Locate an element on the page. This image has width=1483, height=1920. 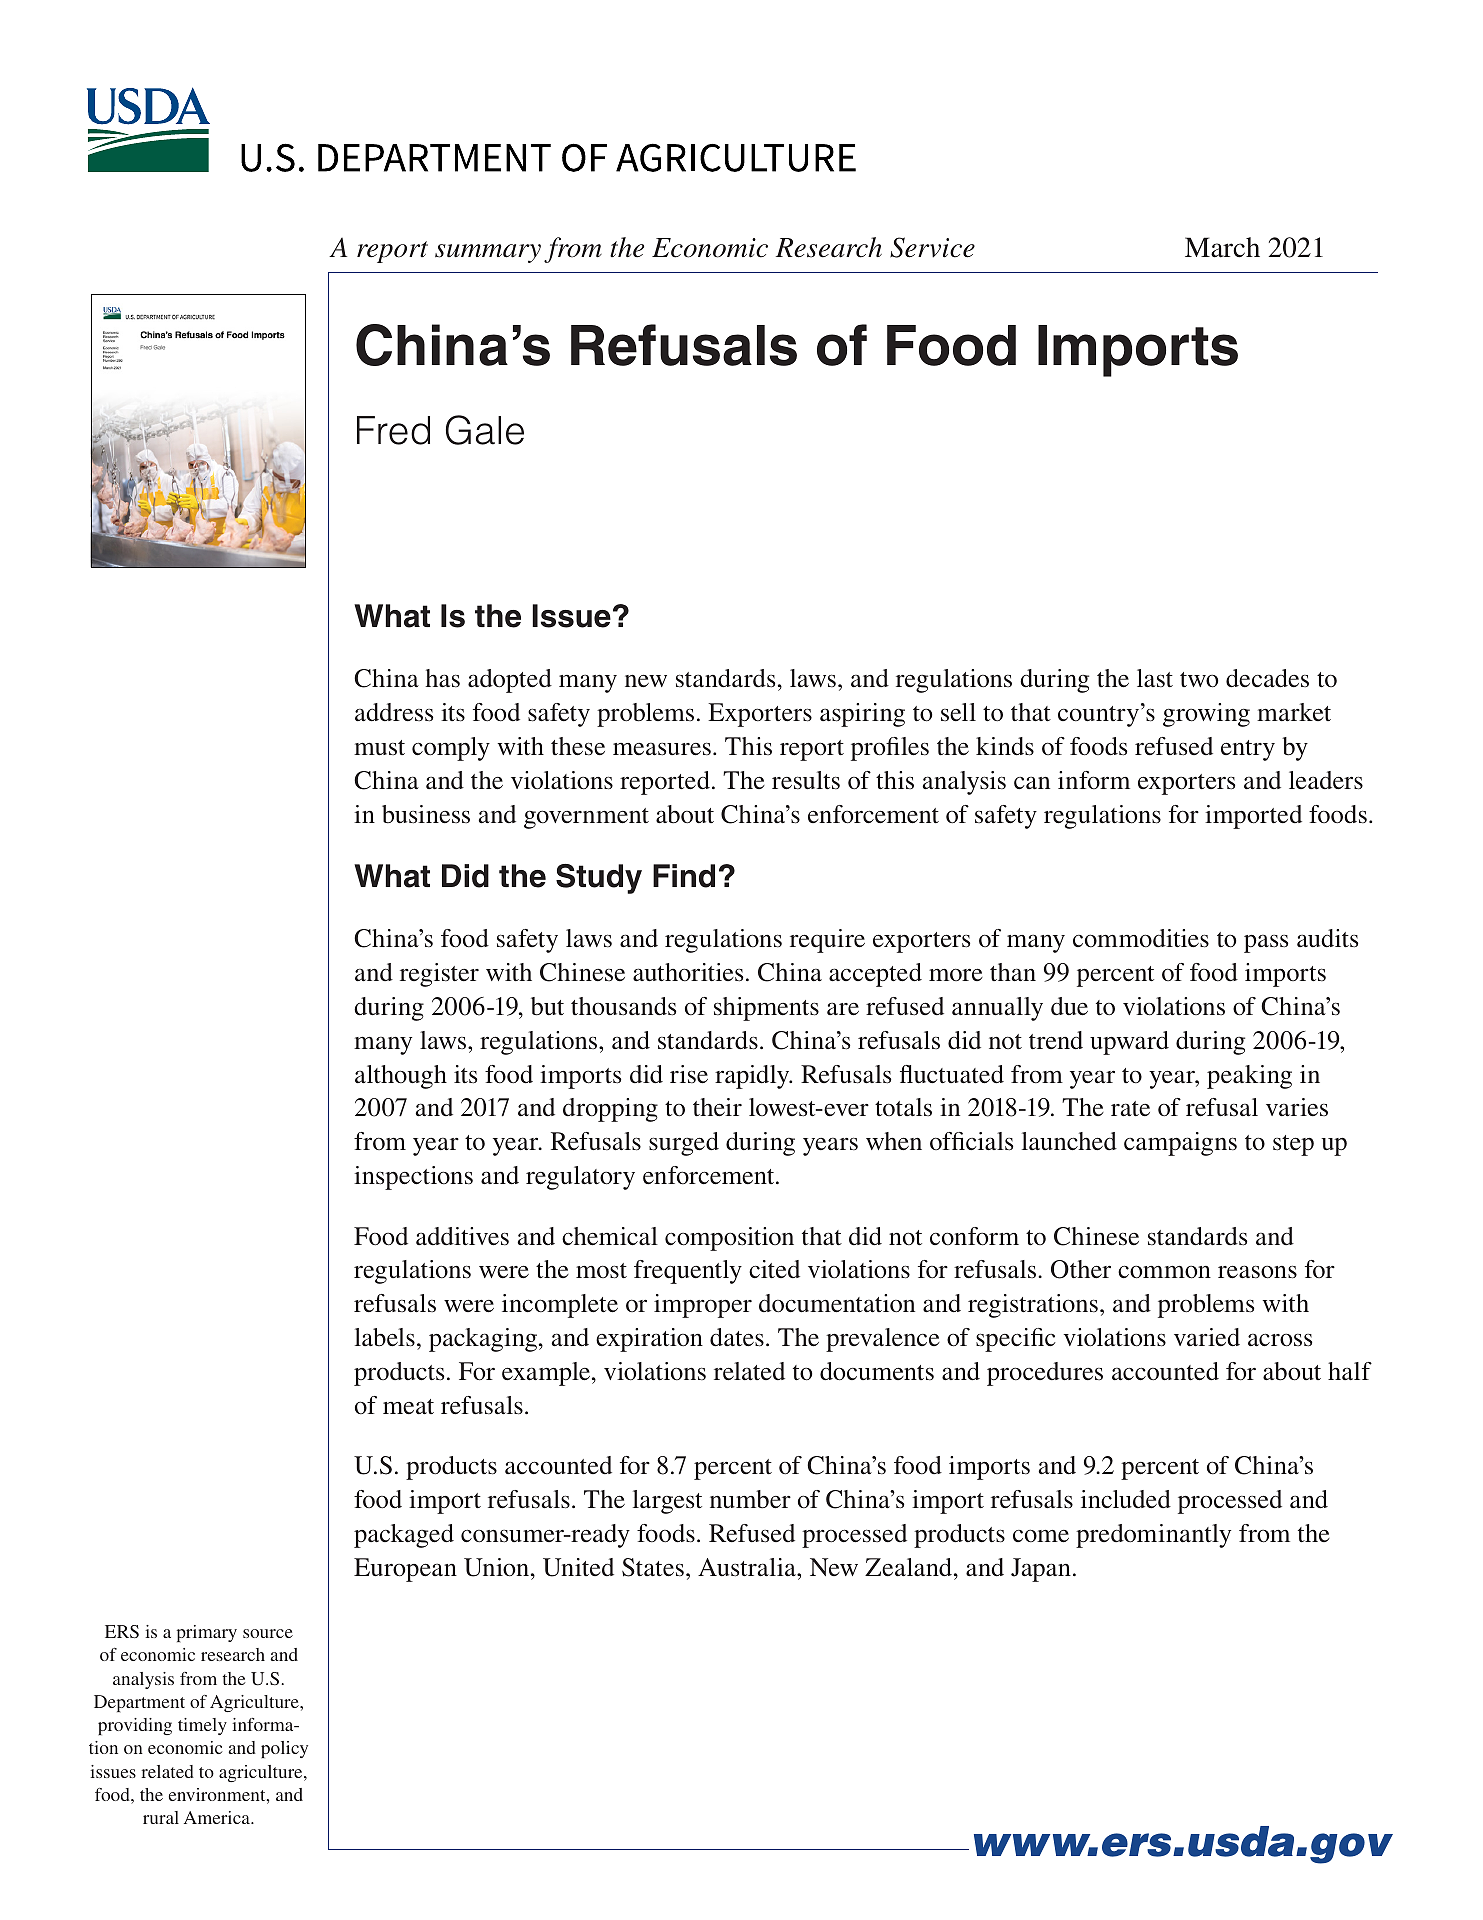
Australia is located at coordinates (748, 1567).
